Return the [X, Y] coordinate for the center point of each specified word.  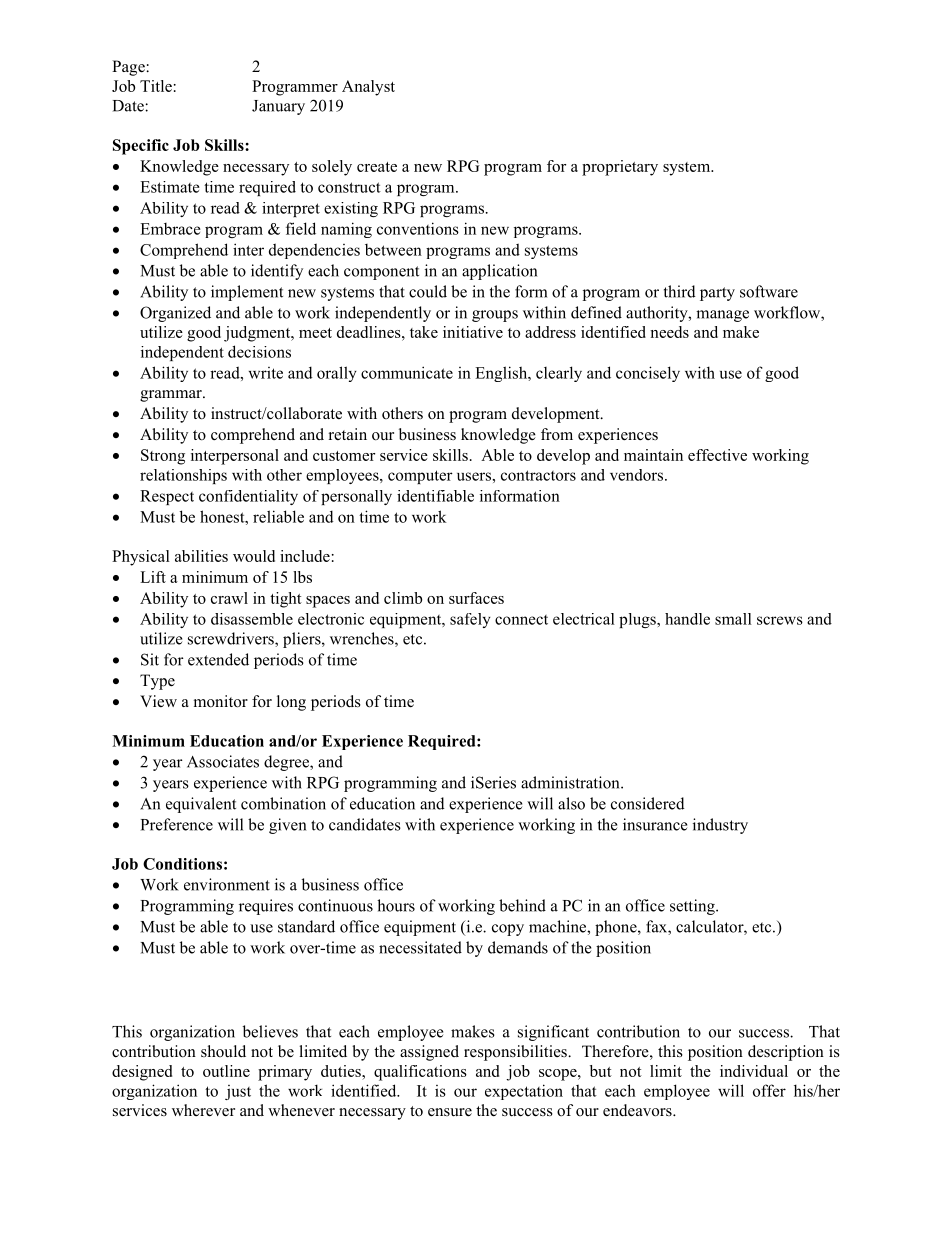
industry [720, 826]
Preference [177, 824]
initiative [473, 332]
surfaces [476, 598]
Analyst [368, 88]
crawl [229, 598]
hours [396, 905]
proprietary [620, 168]
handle [687, 619]
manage [722, 316]
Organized [175, 314]
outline [226, 1071]
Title [156, 86]
